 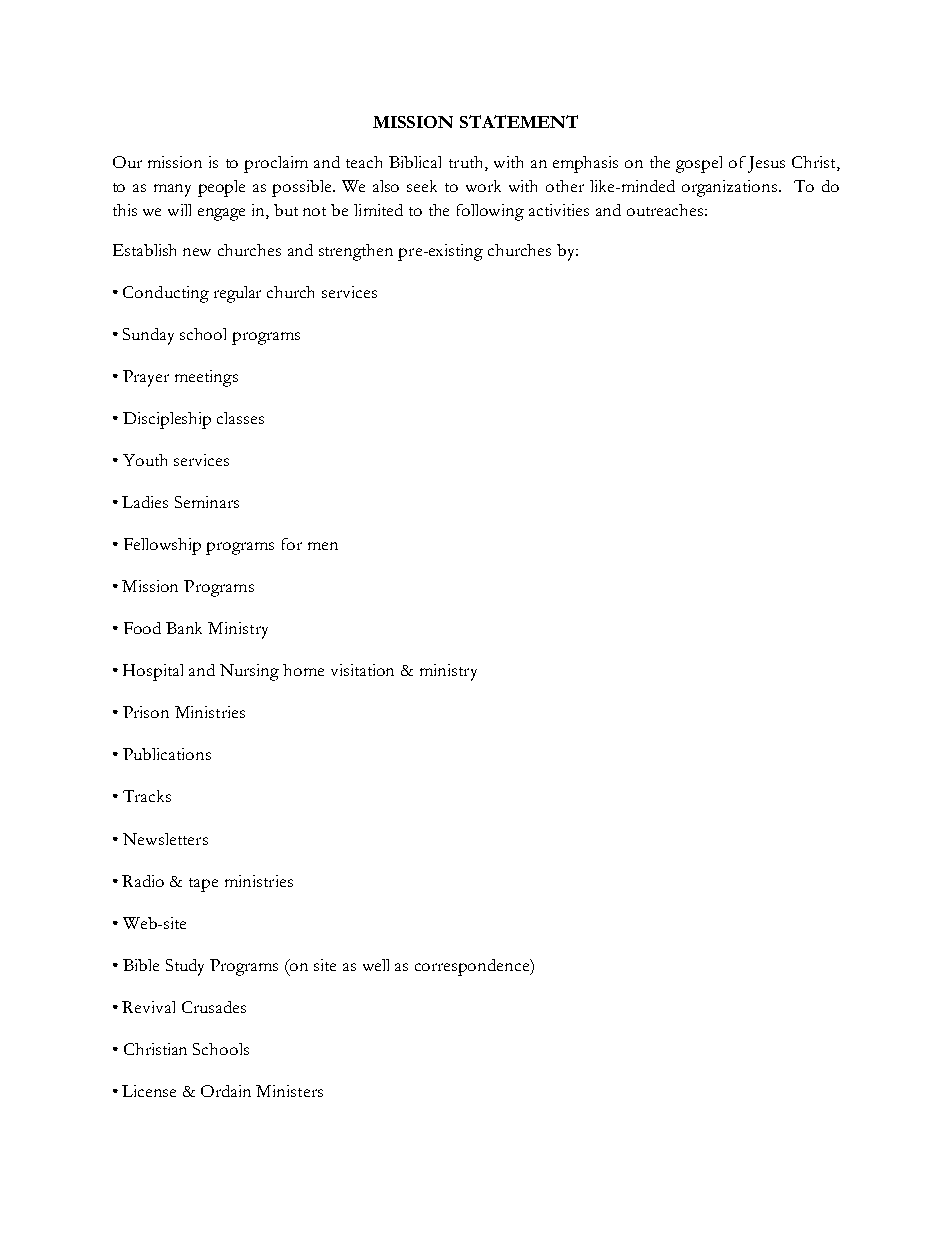 What do you see at coordinates (221, 188) in the image?
I see `people` at bounding box center [221, 188].
